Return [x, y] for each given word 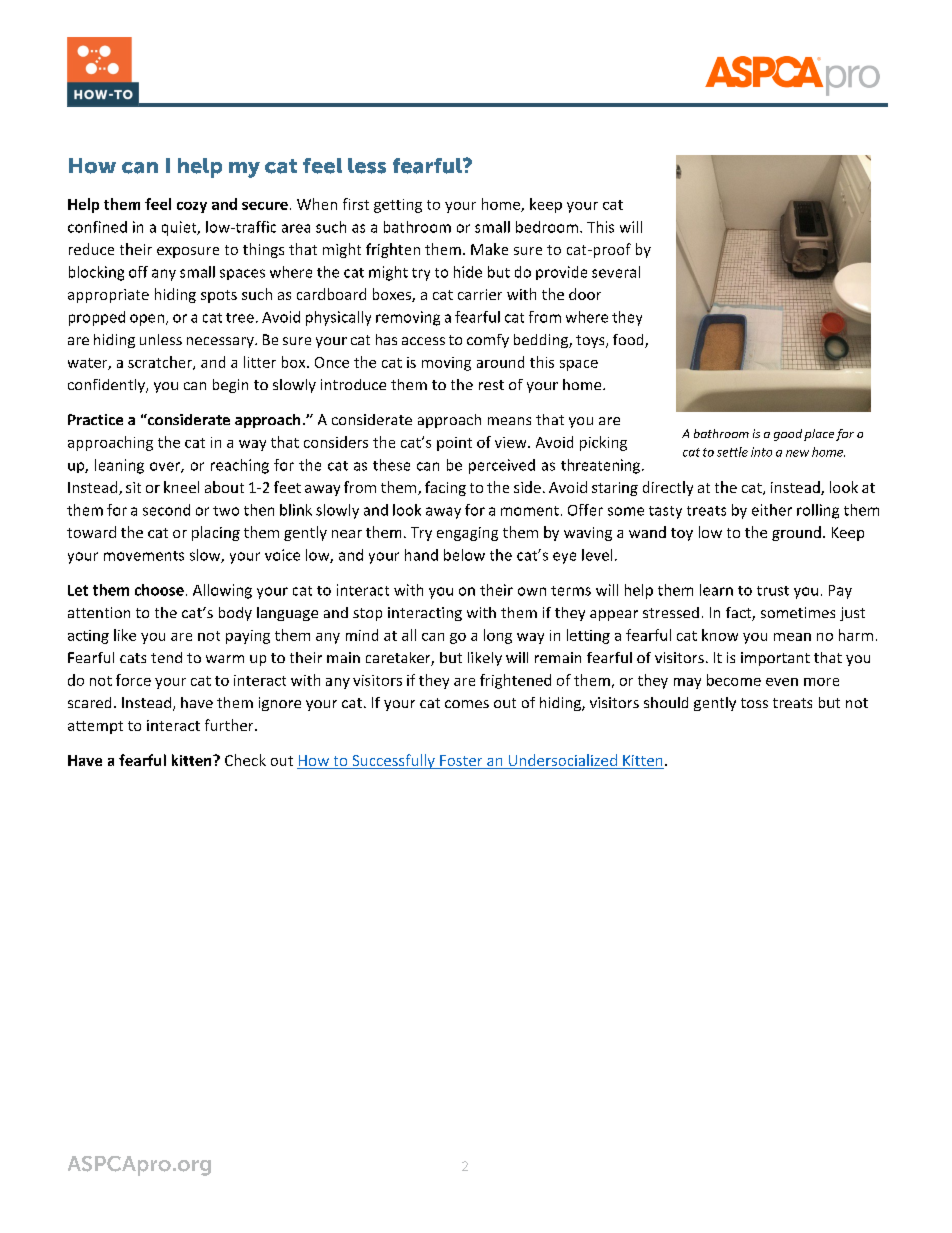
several [616, 272]
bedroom [547, 227]
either [772, 510]
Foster [461, 762]
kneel [181, 487]
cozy [192, 207]
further [230, 725]
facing [445, 488]
